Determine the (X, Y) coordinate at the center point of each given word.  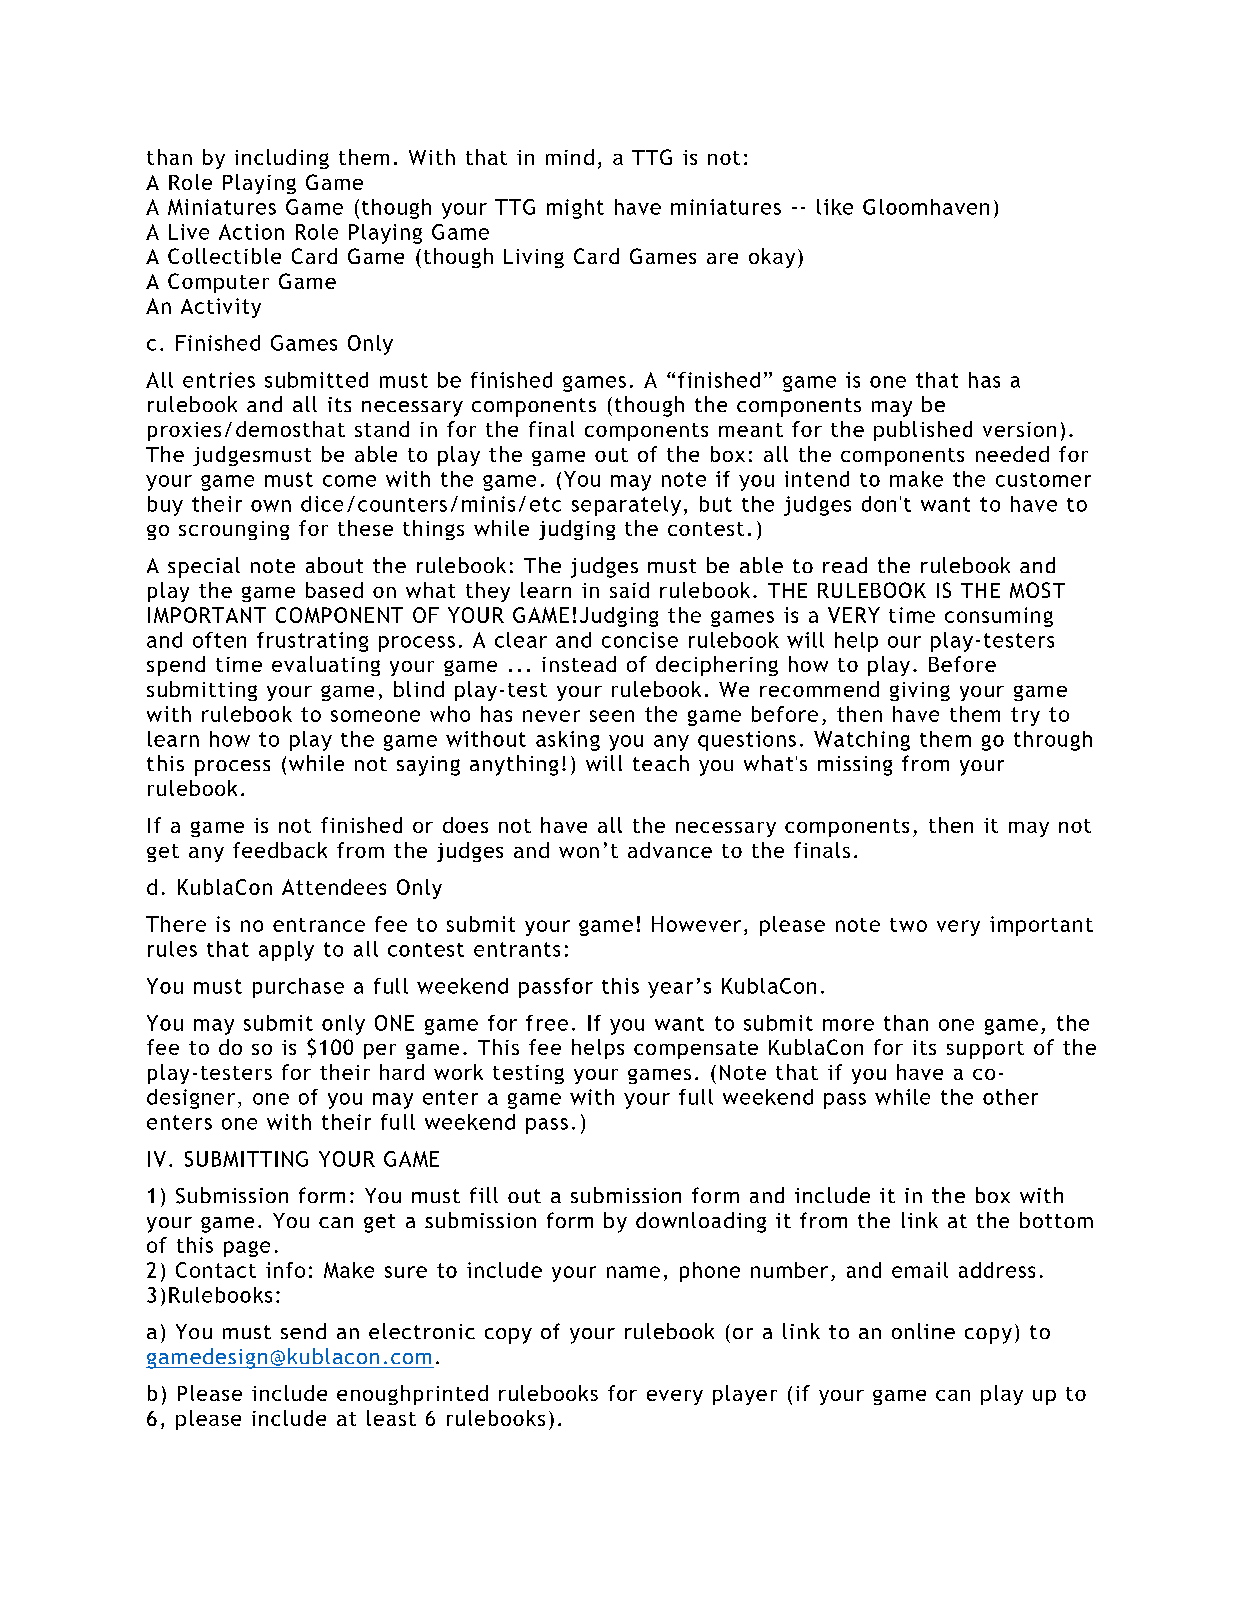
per (380, 1051)
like (835, 207)
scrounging (234, 530)
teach (661, 763)
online (923, 1331)
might (575, 209)
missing (855, 766)
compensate (696, 1050)
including (282, 159)
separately (626, 506)
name (633, 1272)
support (985, 1050)
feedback (280, 850)
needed (1012, 454)
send (303, 1331)
